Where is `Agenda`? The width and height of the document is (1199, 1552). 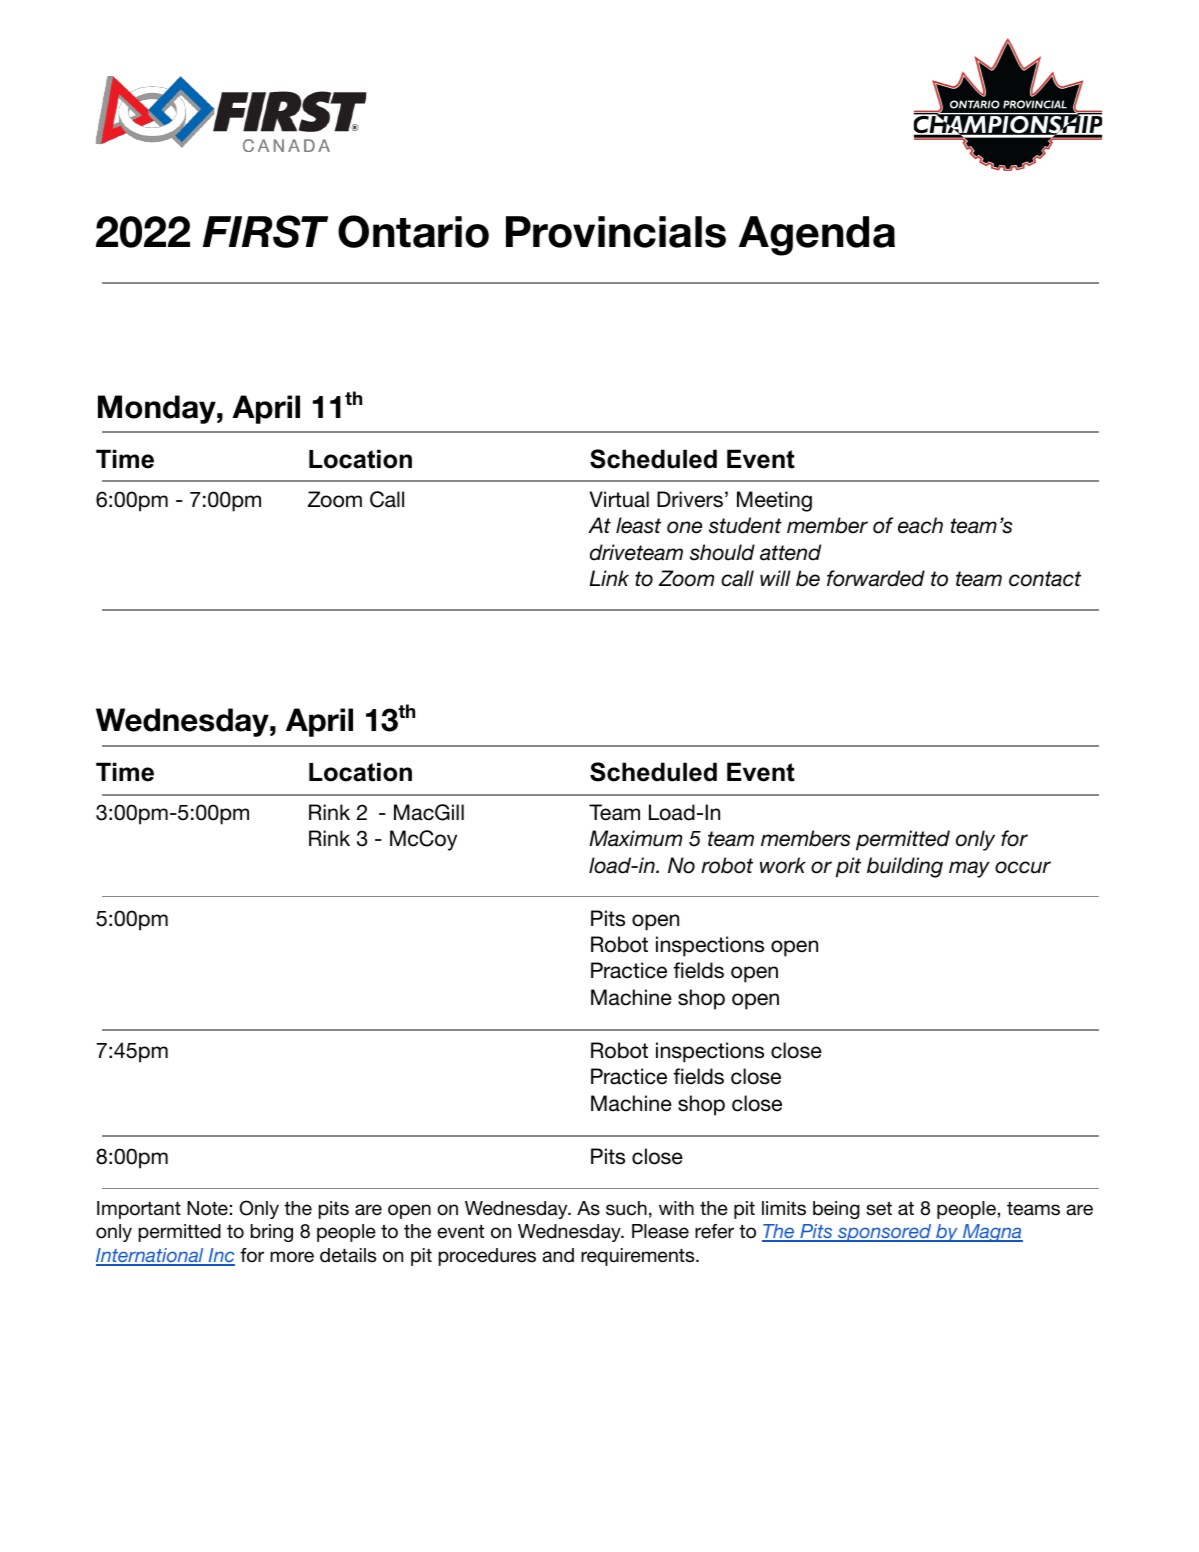 Agenda is located at coordinates (817, 236).
